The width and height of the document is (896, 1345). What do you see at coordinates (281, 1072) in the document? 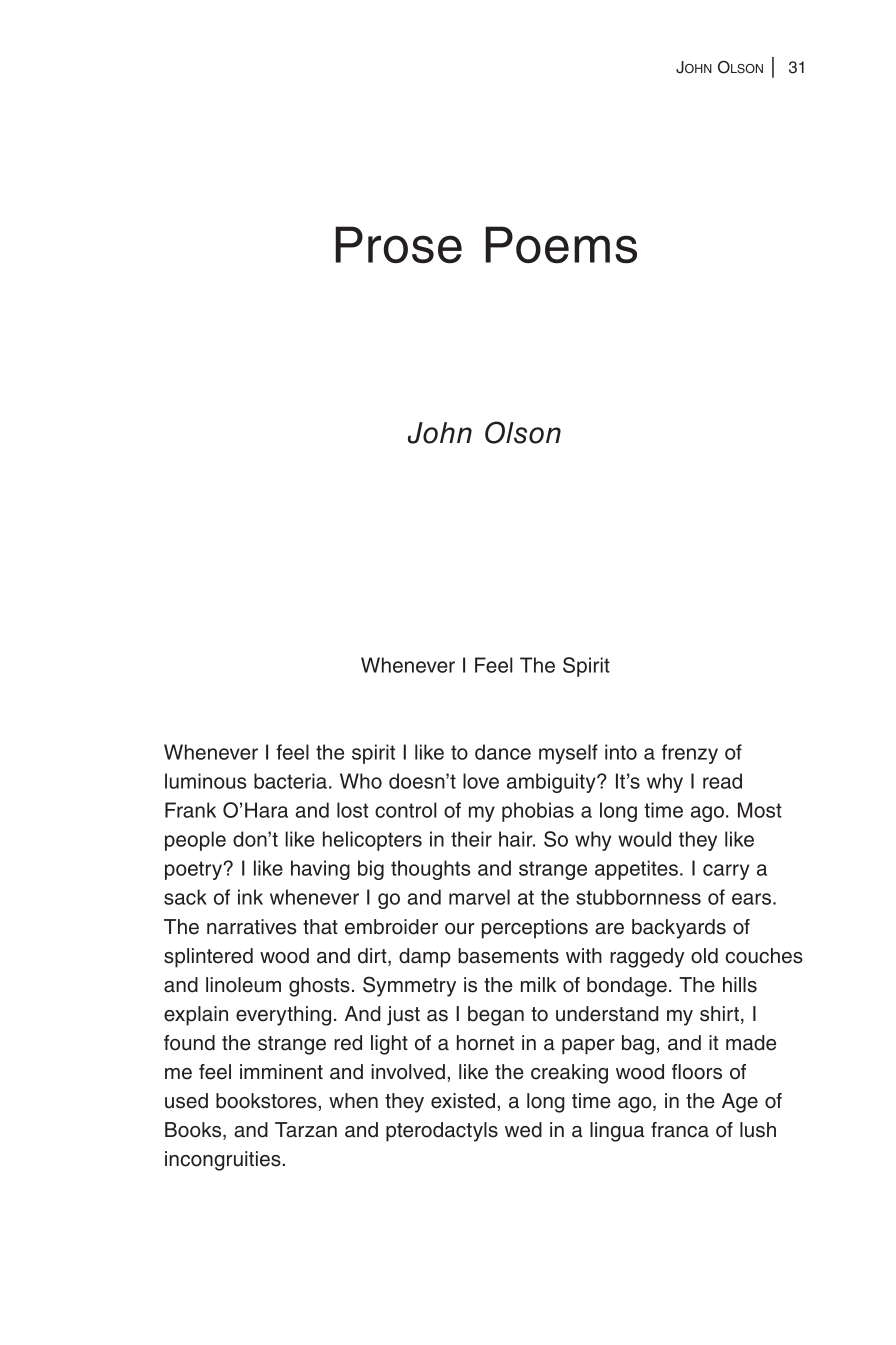
I see `imminent` at bounding box center [281, 1072].
